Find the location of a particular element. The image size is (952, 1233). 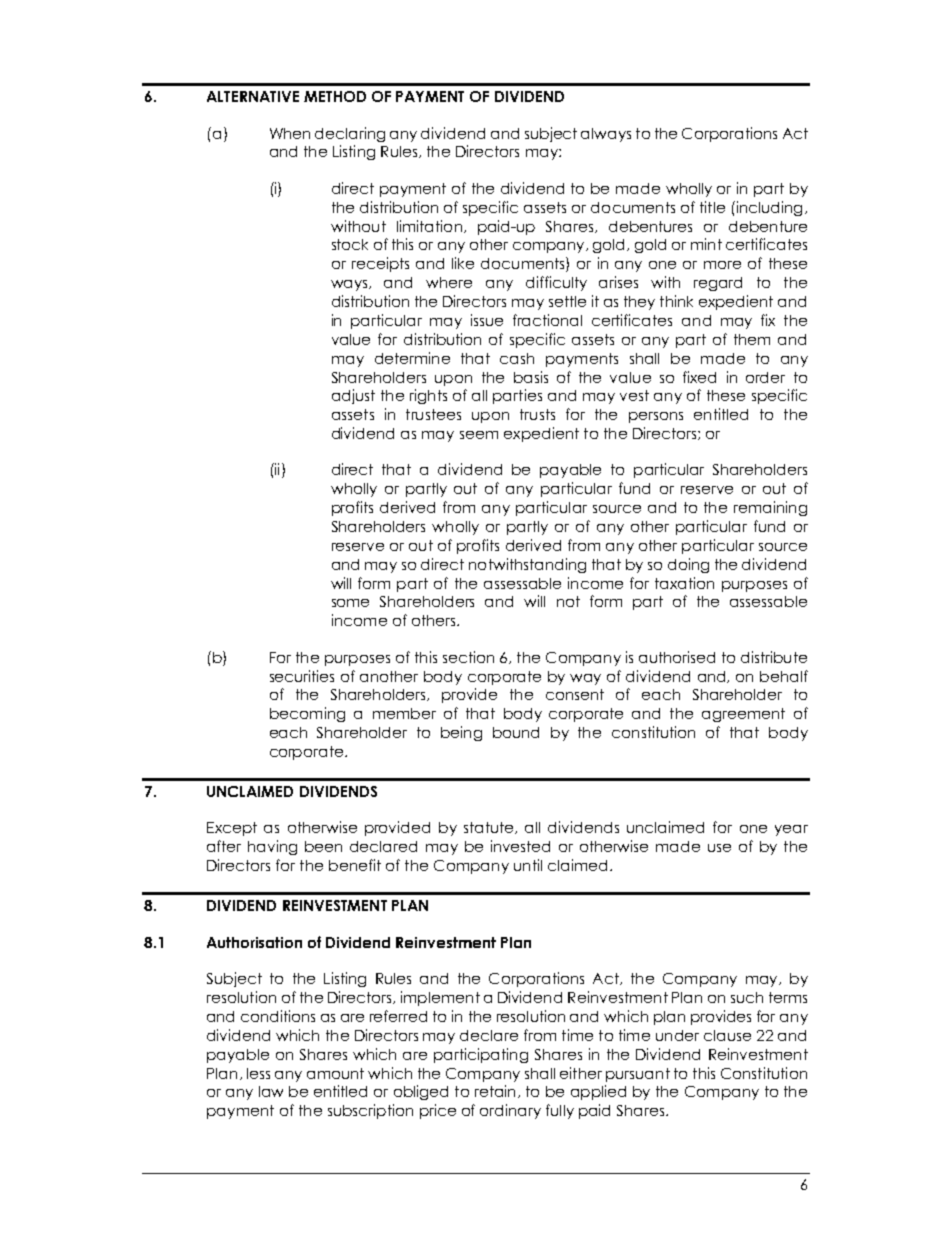

seem is located at coordinates (479, 435).
